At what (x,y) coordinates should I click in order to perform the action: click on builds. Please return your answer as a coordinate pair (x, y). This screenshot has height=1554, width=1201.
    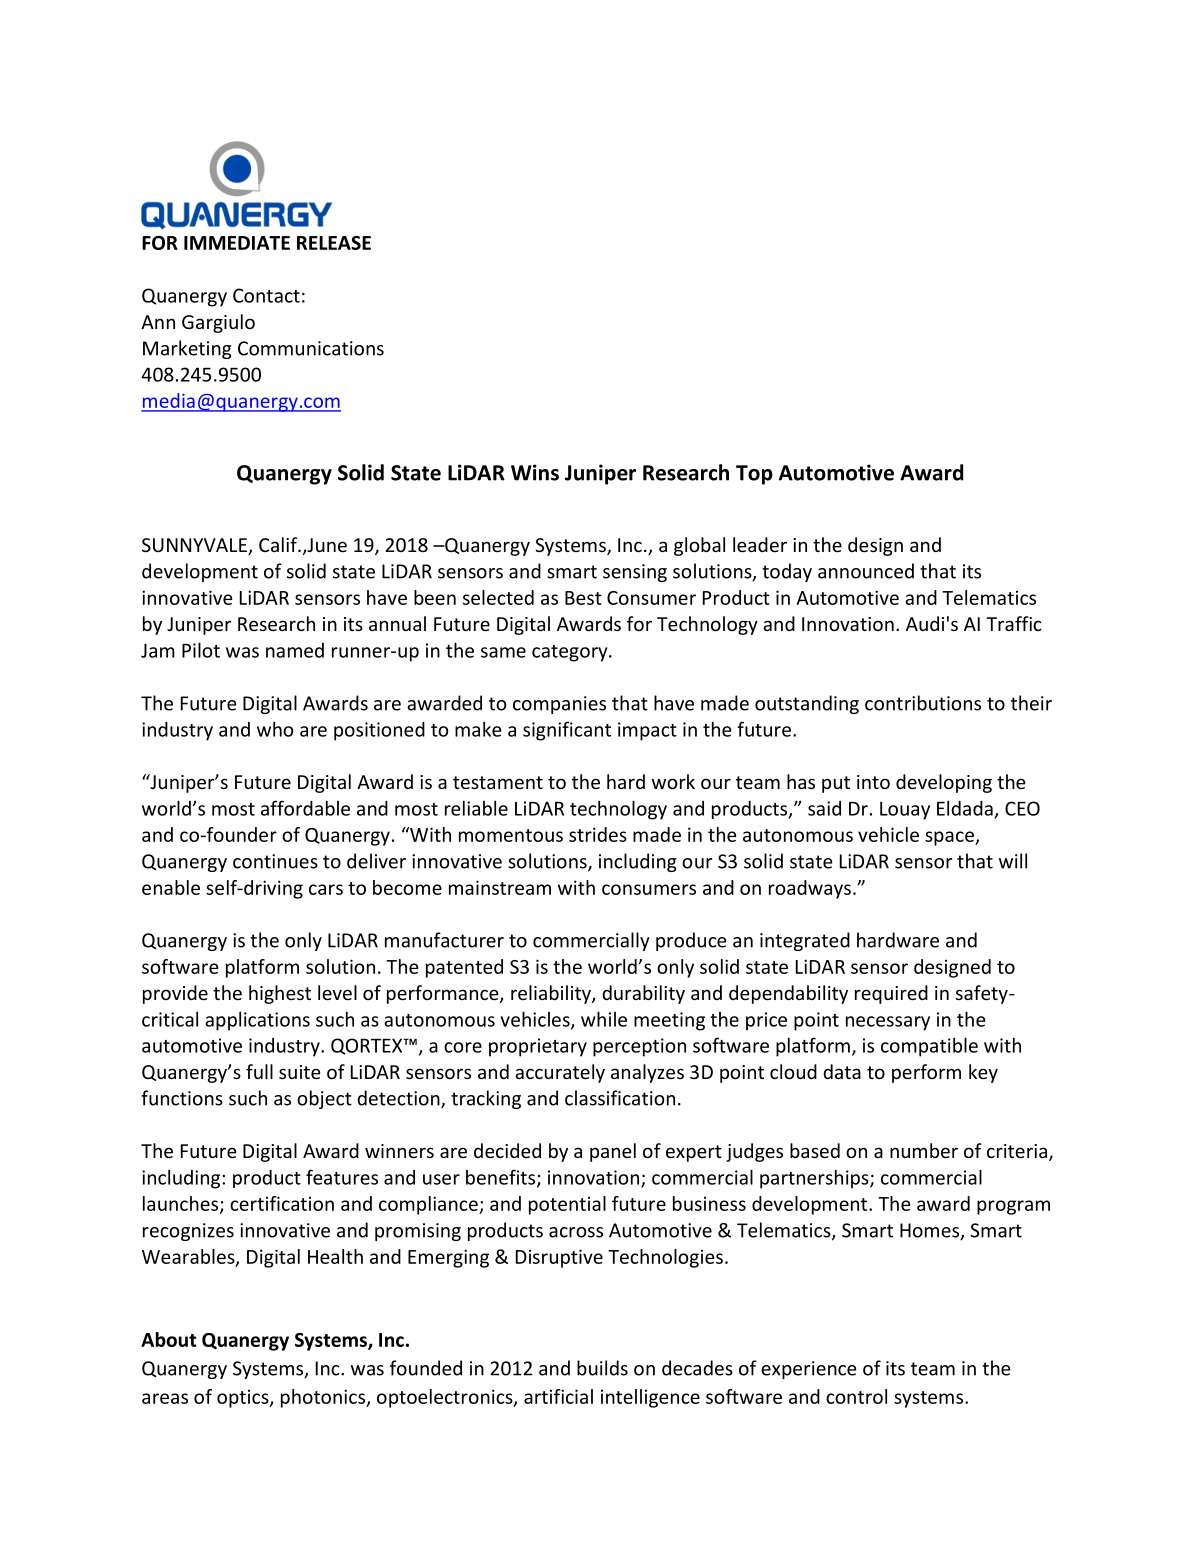
    Looking at the image, I should click on (602, 1368).
